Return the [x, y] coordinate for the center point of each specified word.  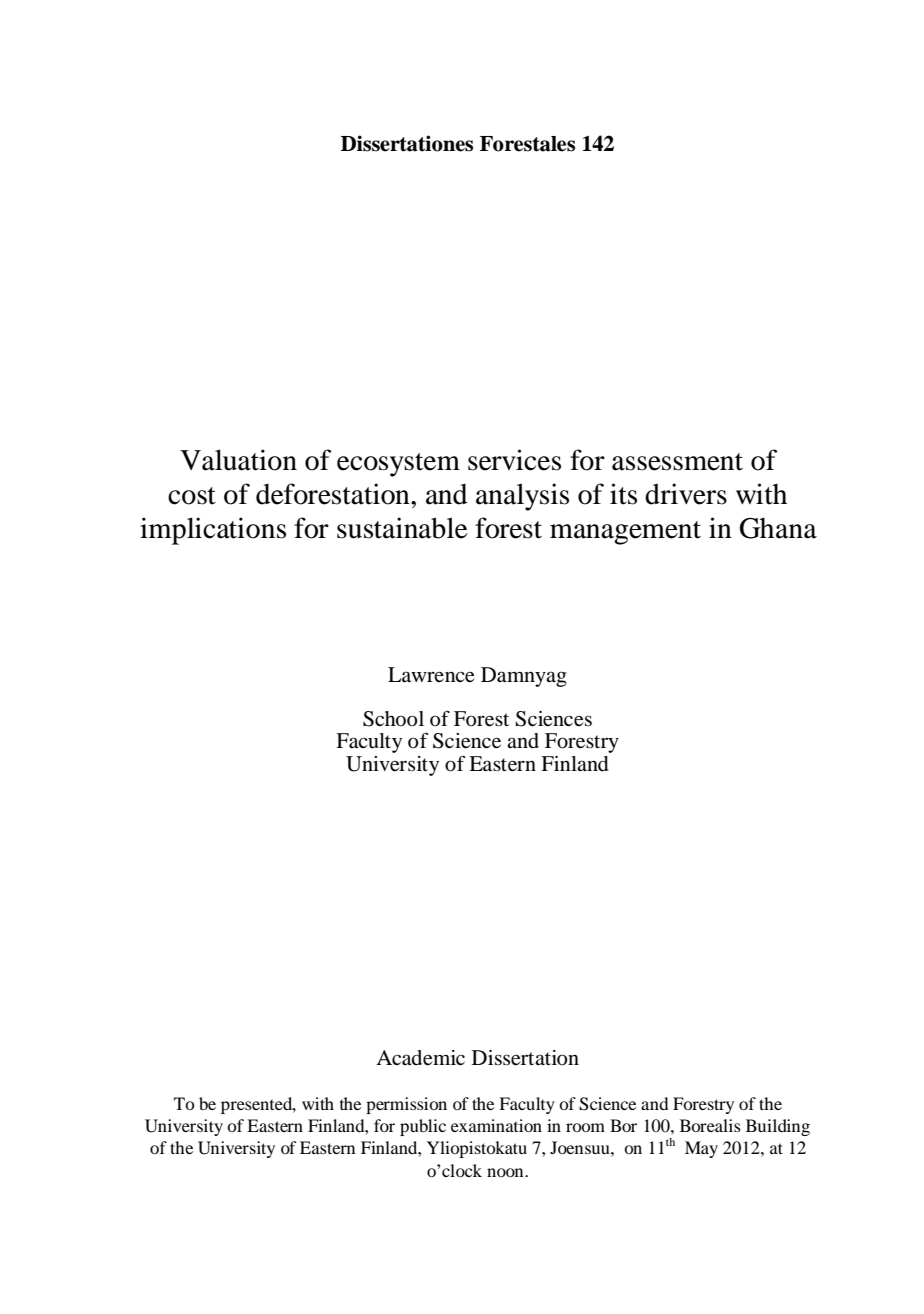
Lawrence [431, 675]
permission [406, 1105]
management [625, 533]
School [393, 719]
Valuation [238, 460]
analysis [522, 497]
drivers [686, 494]
